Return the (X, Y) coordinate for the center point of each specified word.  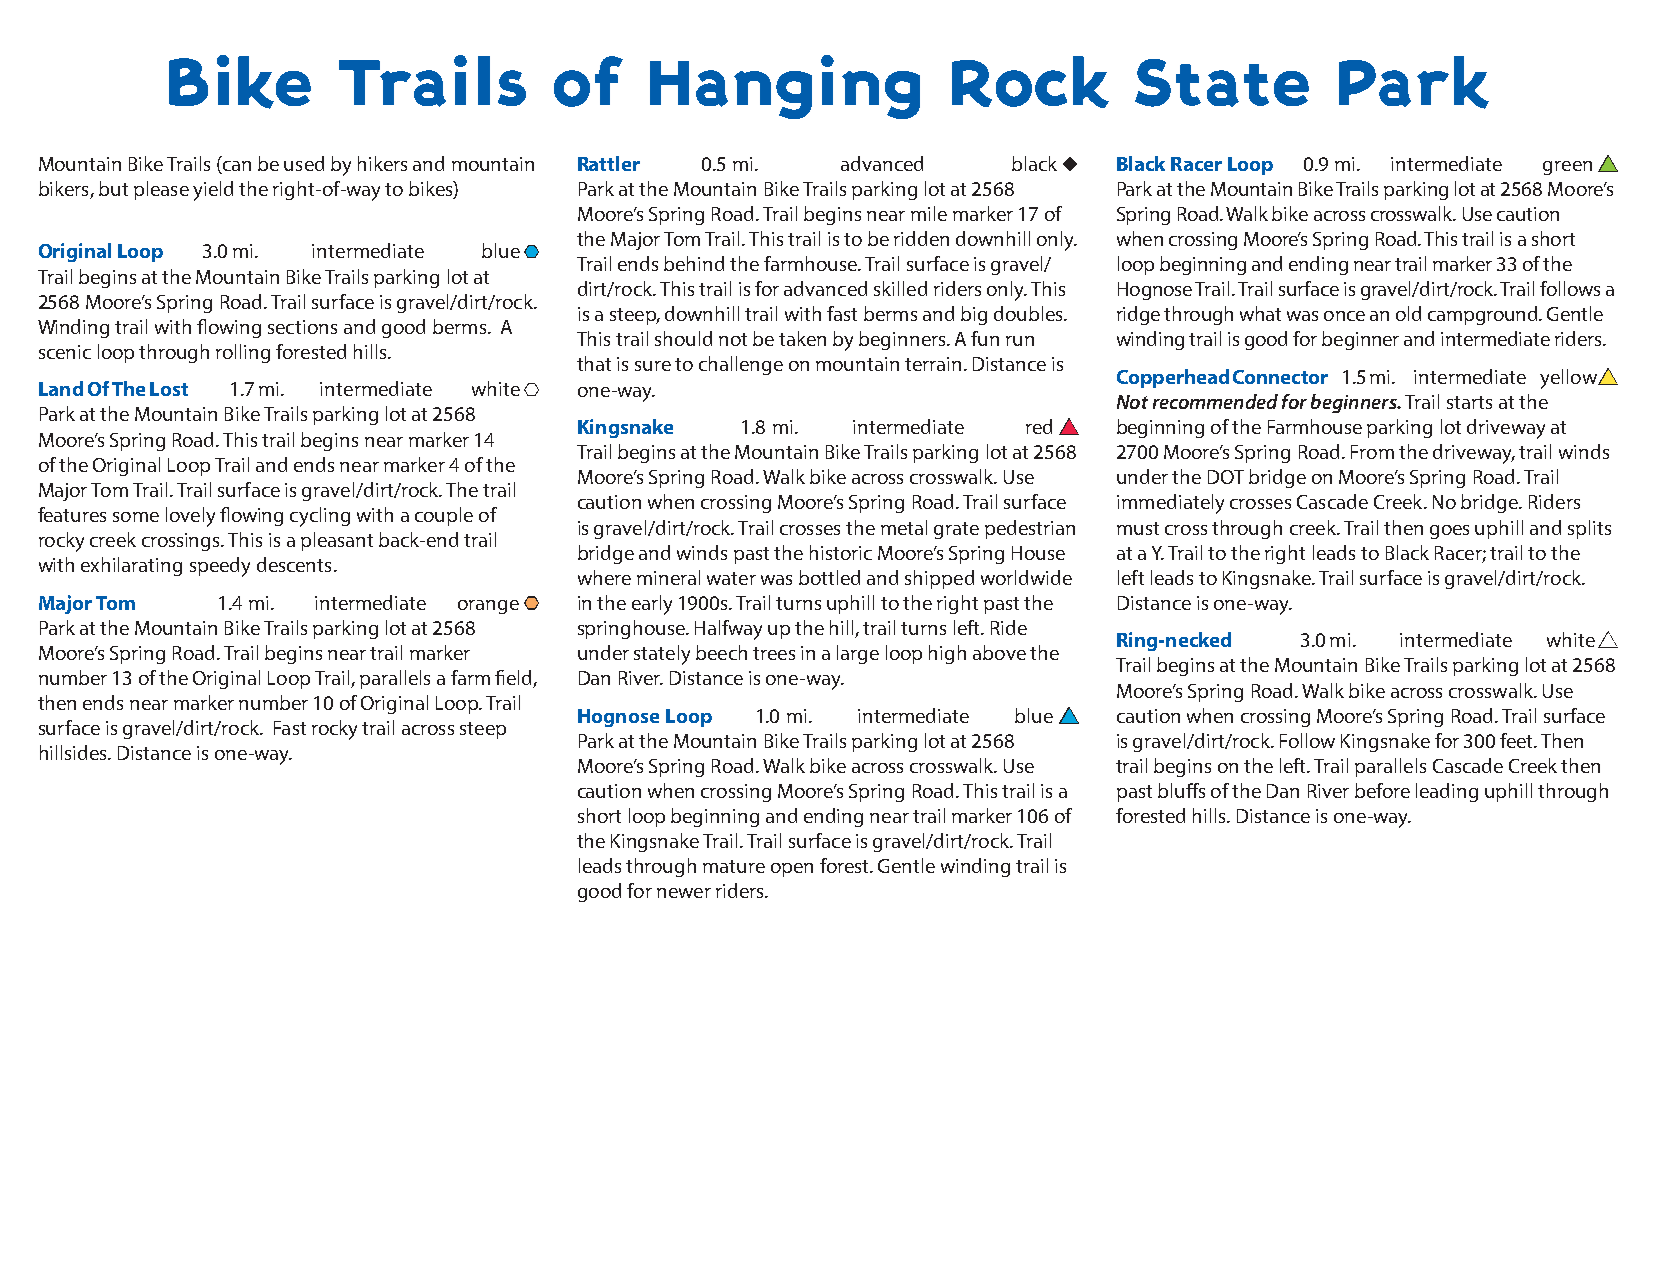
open (792, 870)
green (1567, 168)
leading (1447, 792)
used (304, 163)
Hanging (785, 87)
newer (684, 893)
